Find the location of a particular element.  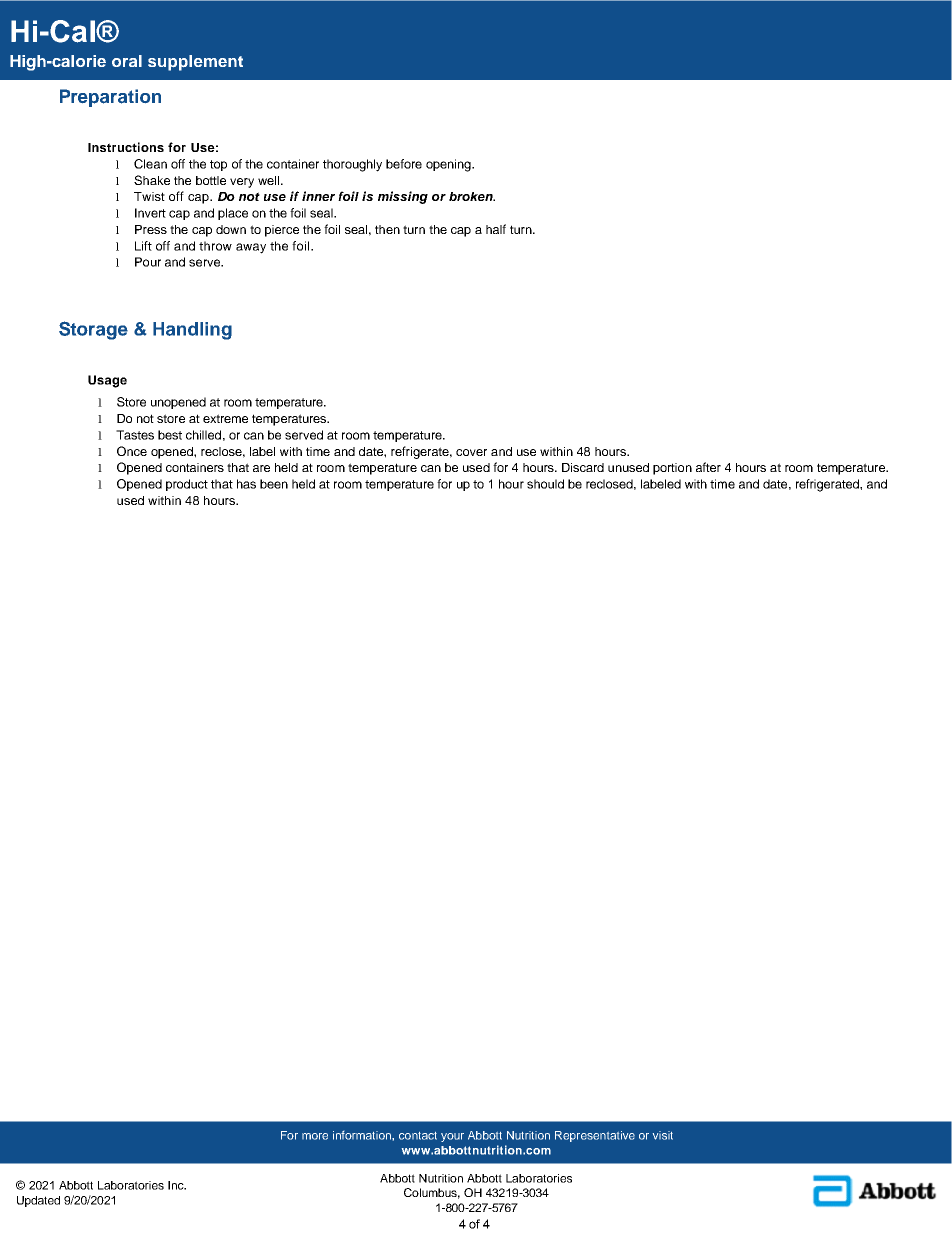

product is located at coordinates (187, 485).
